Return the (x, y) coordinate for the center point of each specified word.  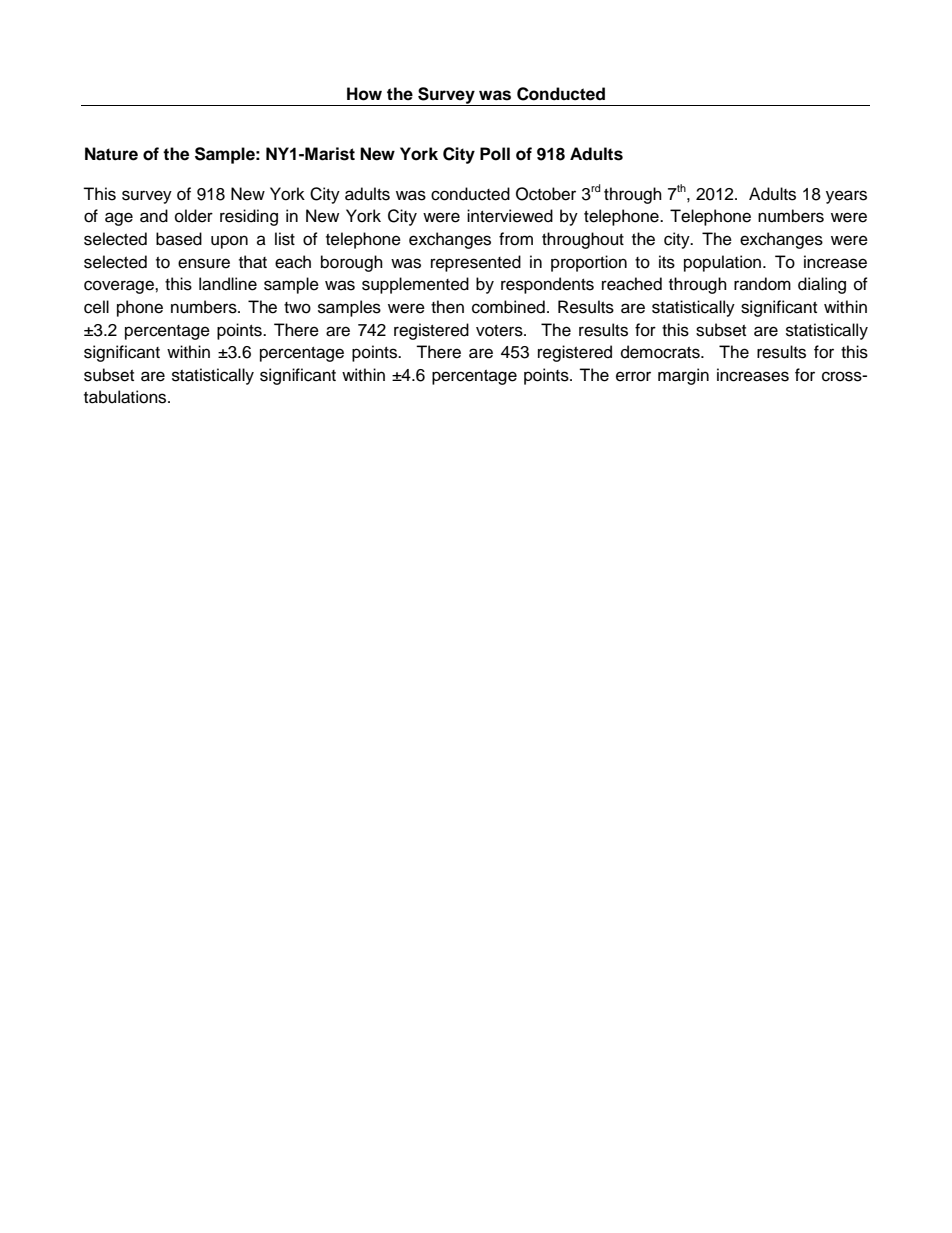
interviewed (510, 216)
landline (228, 284)
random (762, 284)
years (846, 197)
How (364, 94)
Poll (495, 154)
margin (683, 376)
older (194, 216)
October (546, 194)
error (633, 376)
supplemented (415, 285)
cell (96, 307)
